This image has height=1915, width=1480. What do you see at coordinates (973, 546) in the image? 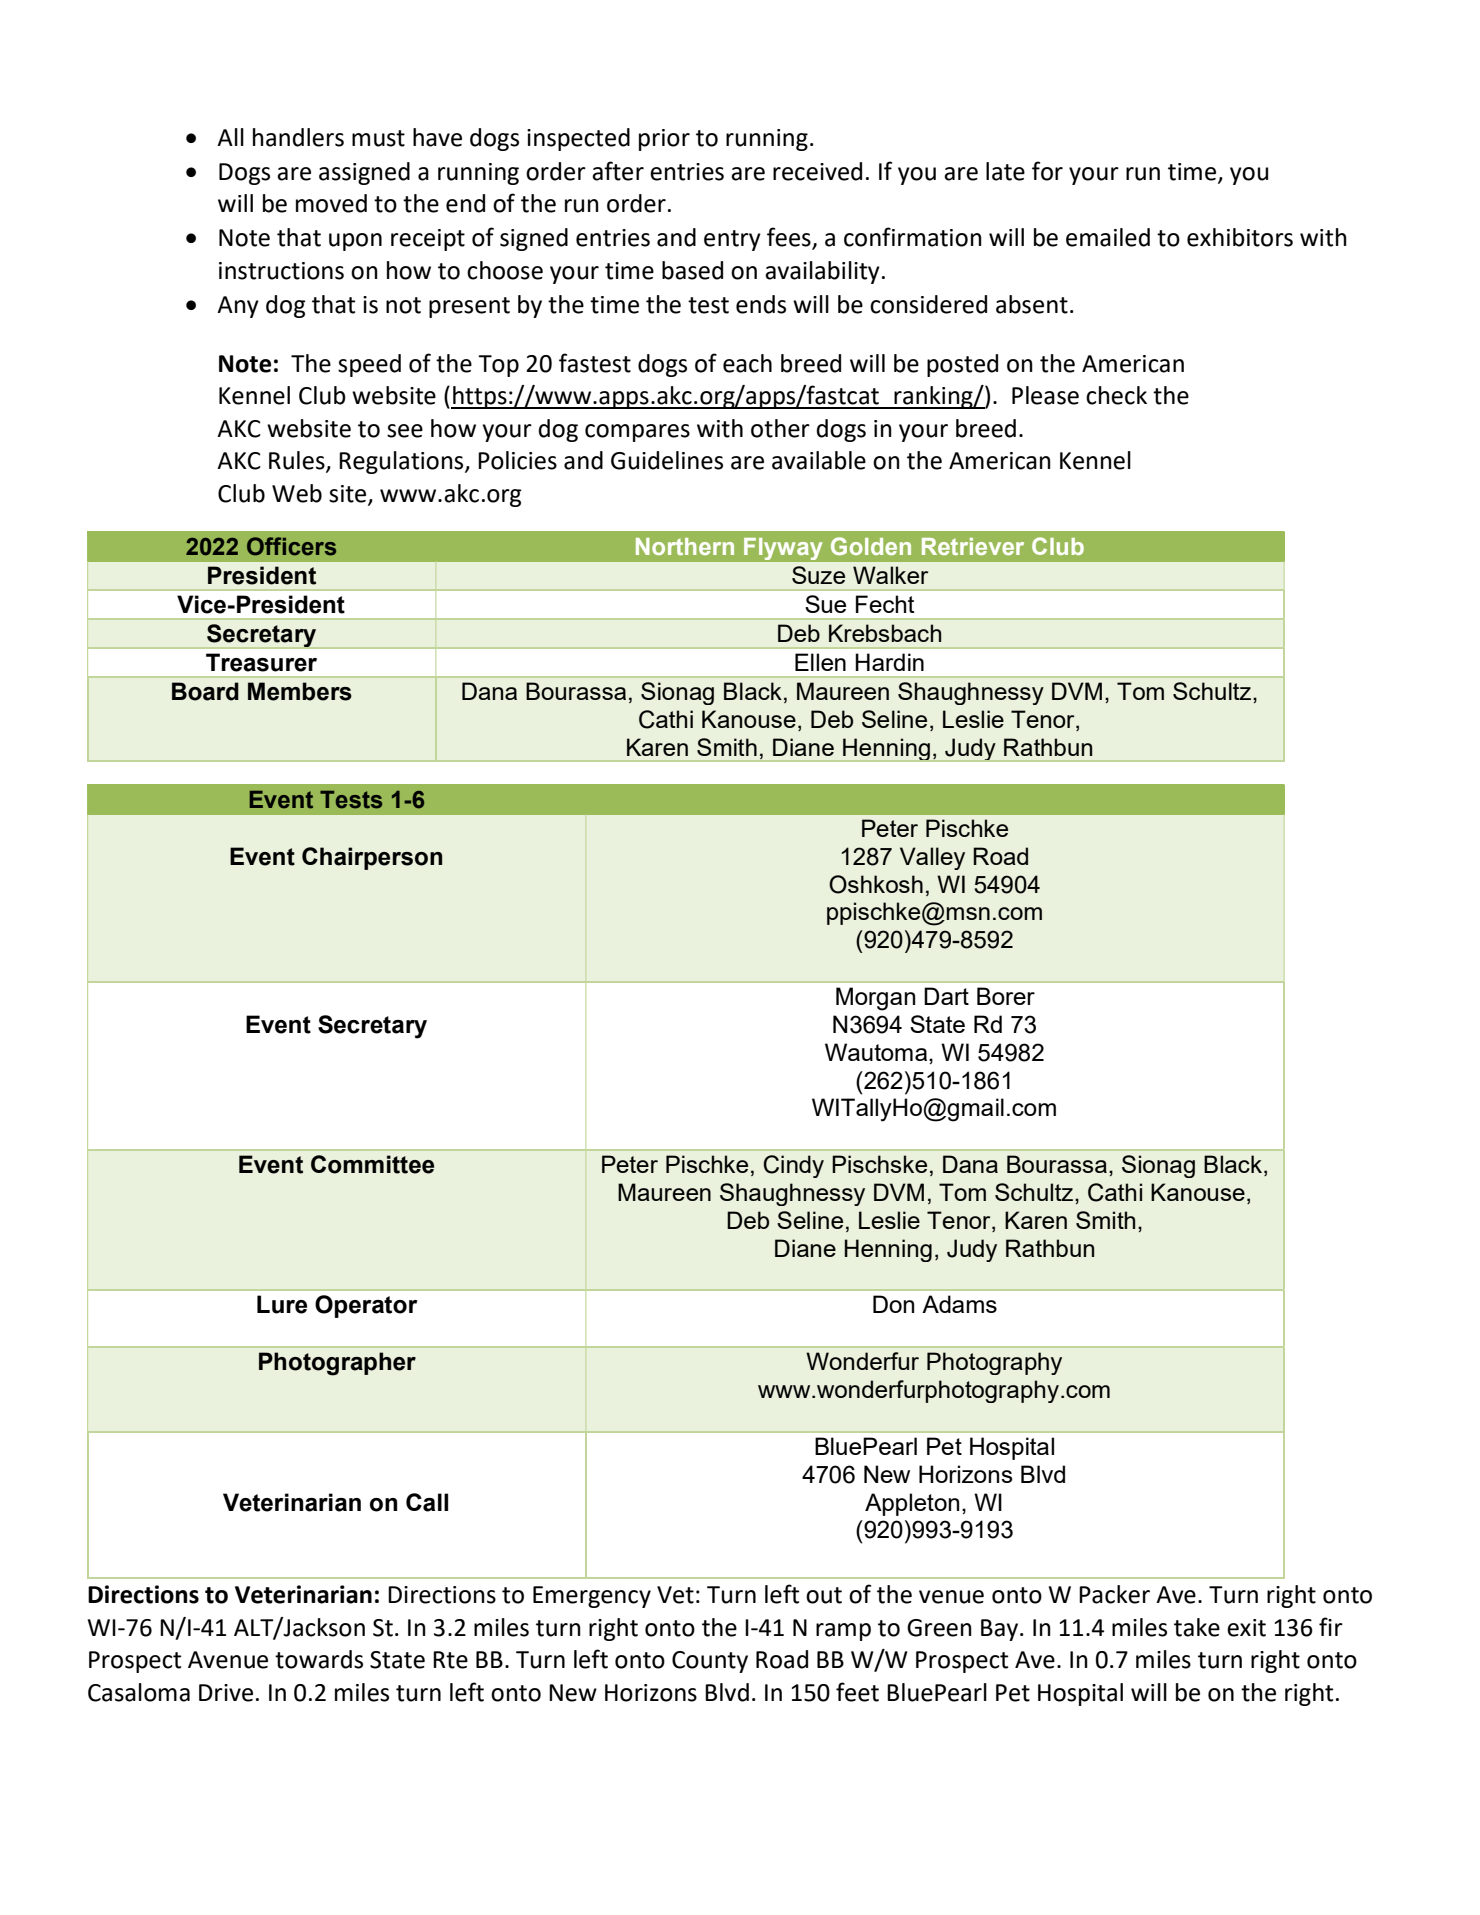
I see `Retriever` at bounding box center [973, 546].
